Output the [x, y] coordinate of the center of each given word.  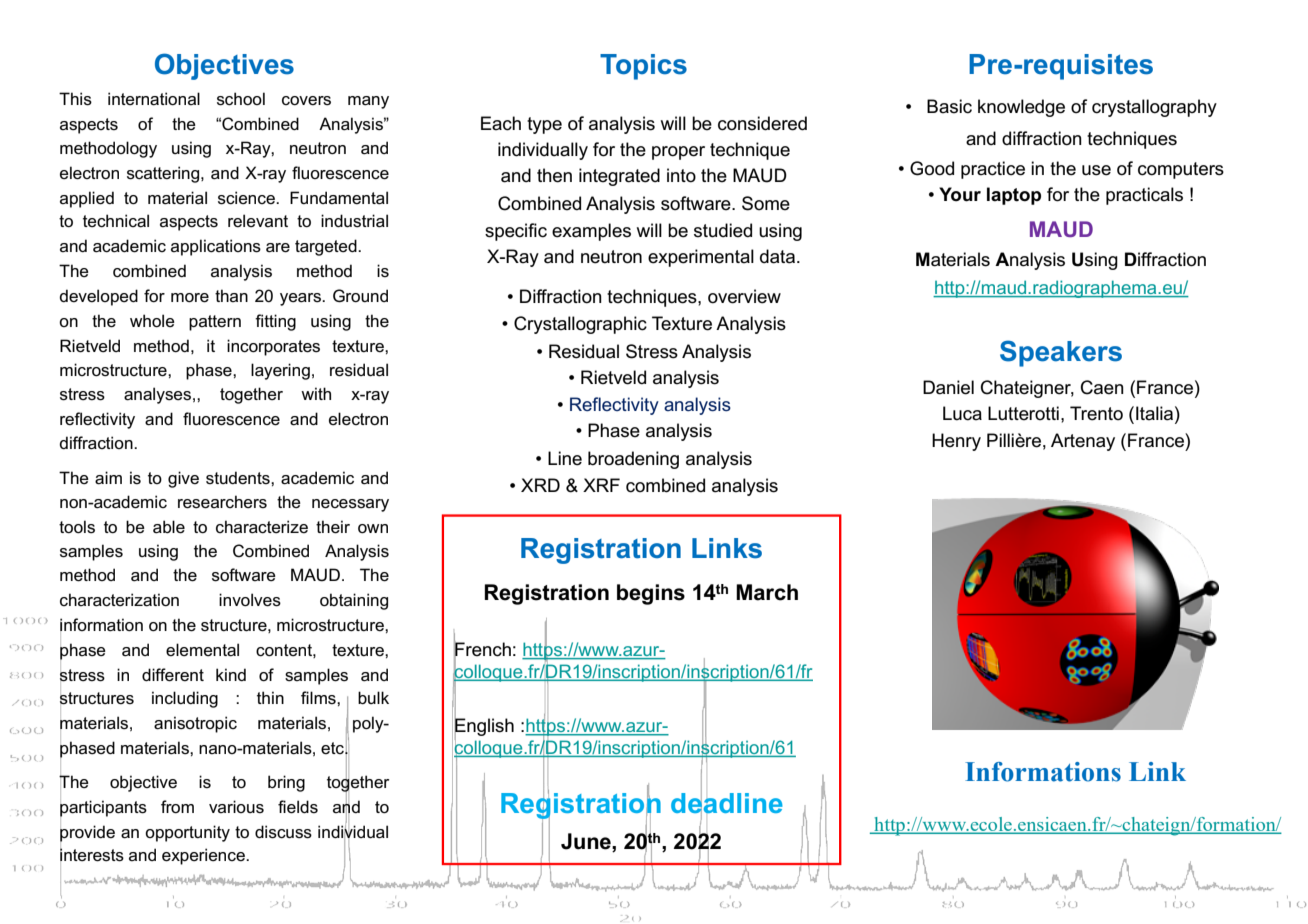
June [587, 841]
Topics [643, 67]
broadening [633, 460]
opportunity [187, 833]
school [241, 99]
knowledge [1021, 108]
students [239, 478]
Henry [956, 442]
